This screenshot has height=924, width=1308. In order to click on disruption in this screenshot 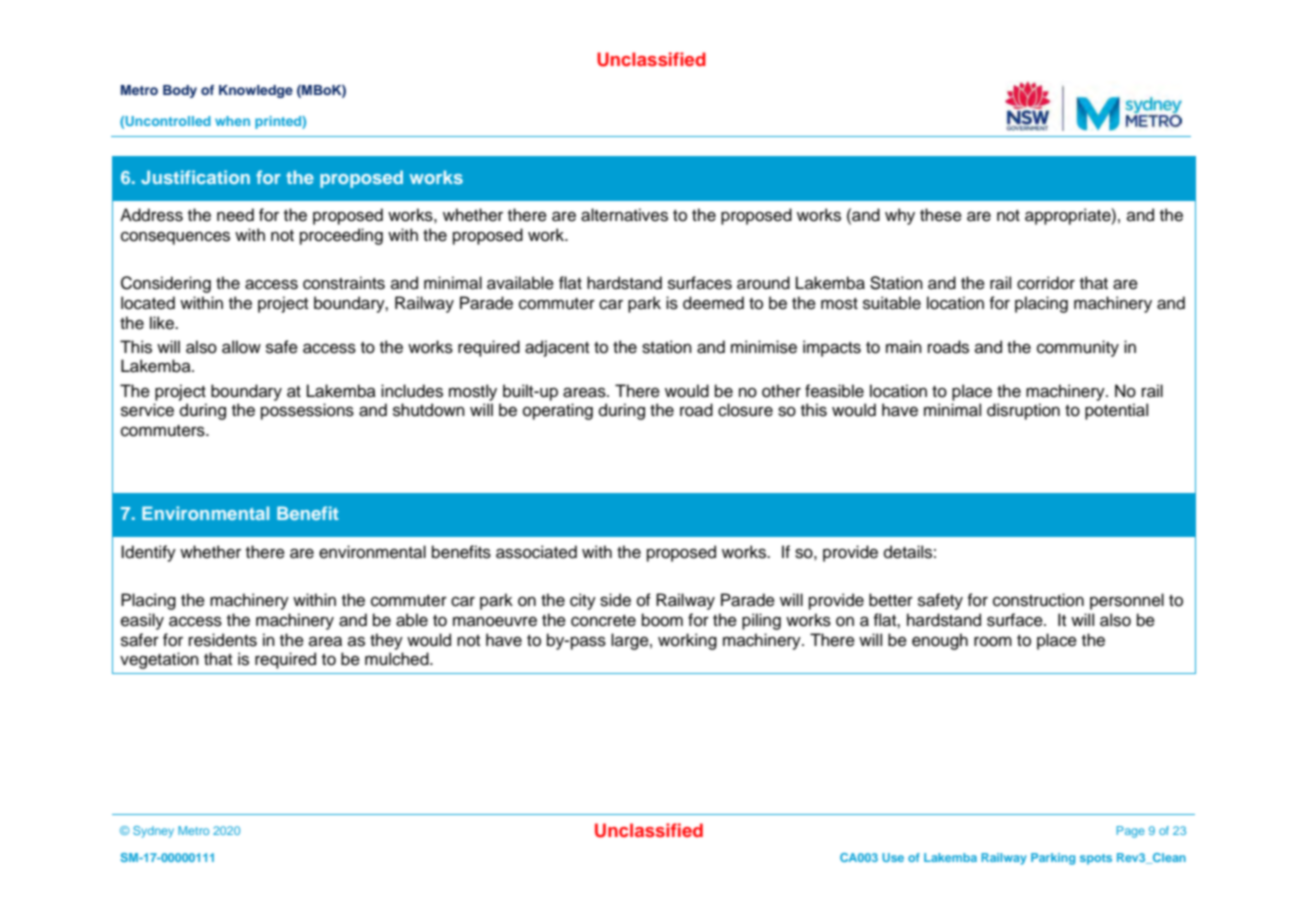, I will do `click(1023, 411)`.
